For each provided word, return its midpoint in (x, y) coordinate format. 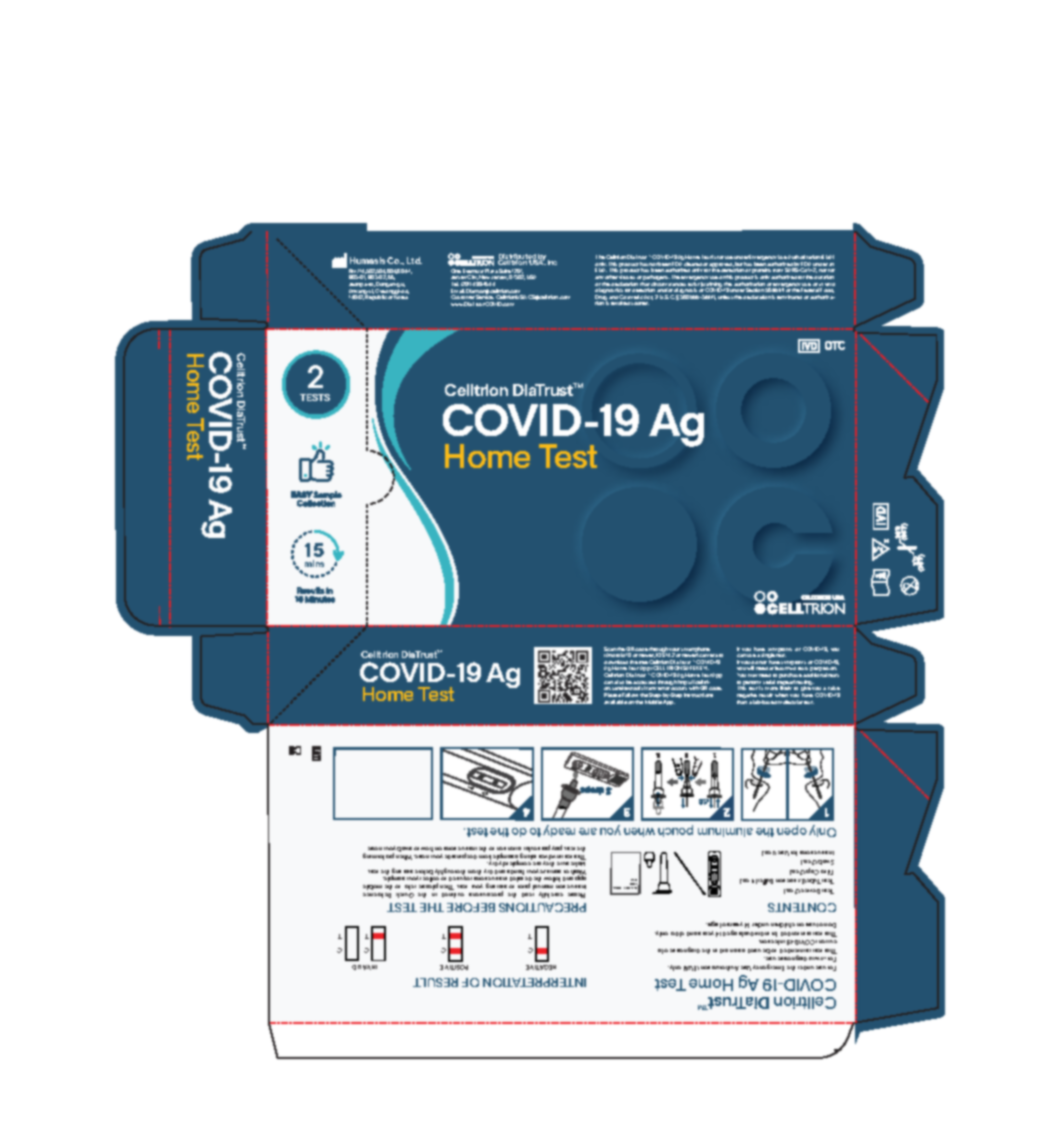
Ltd (414, 260)
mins (314, 563)
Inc (552, 262)
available (615, 702)
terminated (789, 297)
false (834, 688)
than (742, 702)
